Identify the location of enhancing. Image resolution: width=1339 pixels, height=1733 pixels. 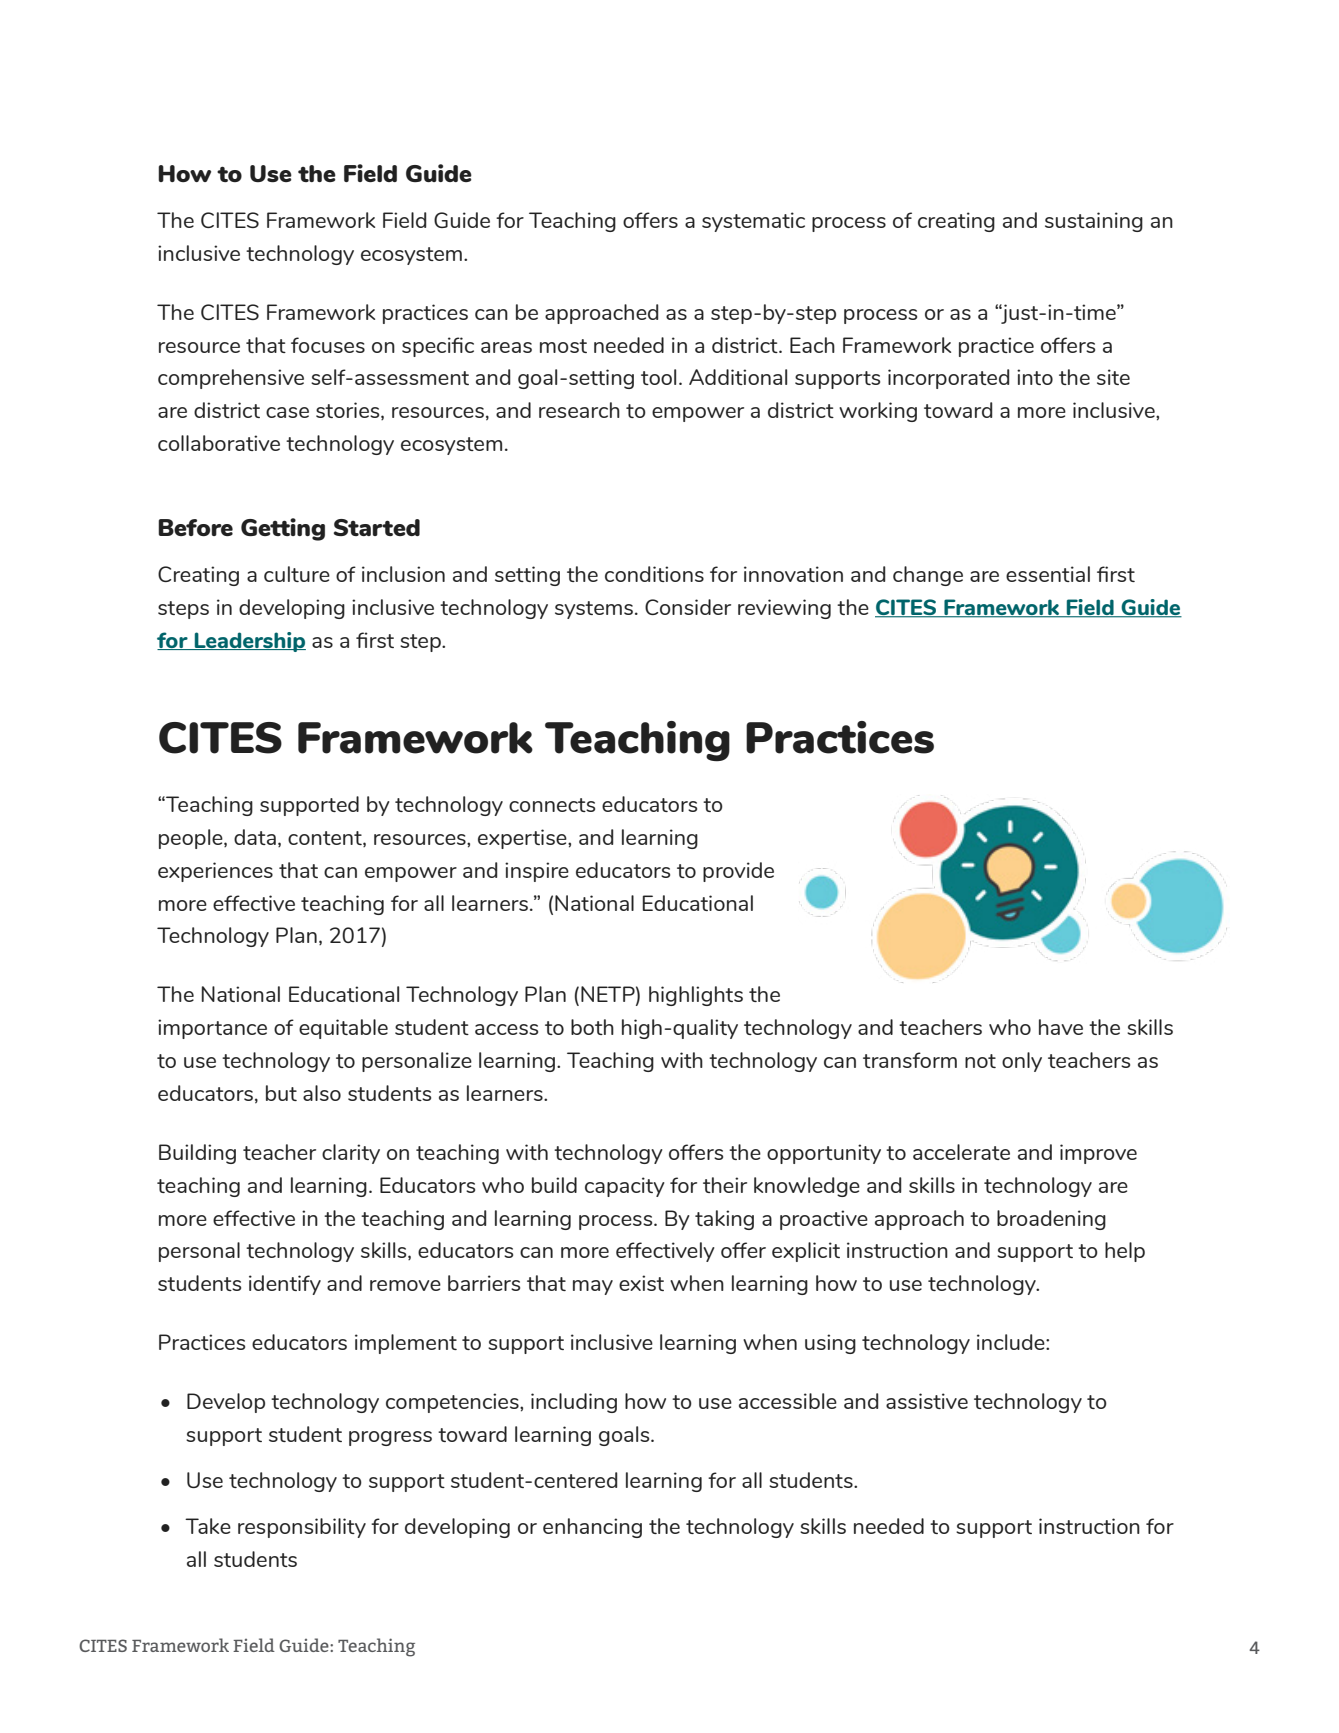
(592, 1528).
